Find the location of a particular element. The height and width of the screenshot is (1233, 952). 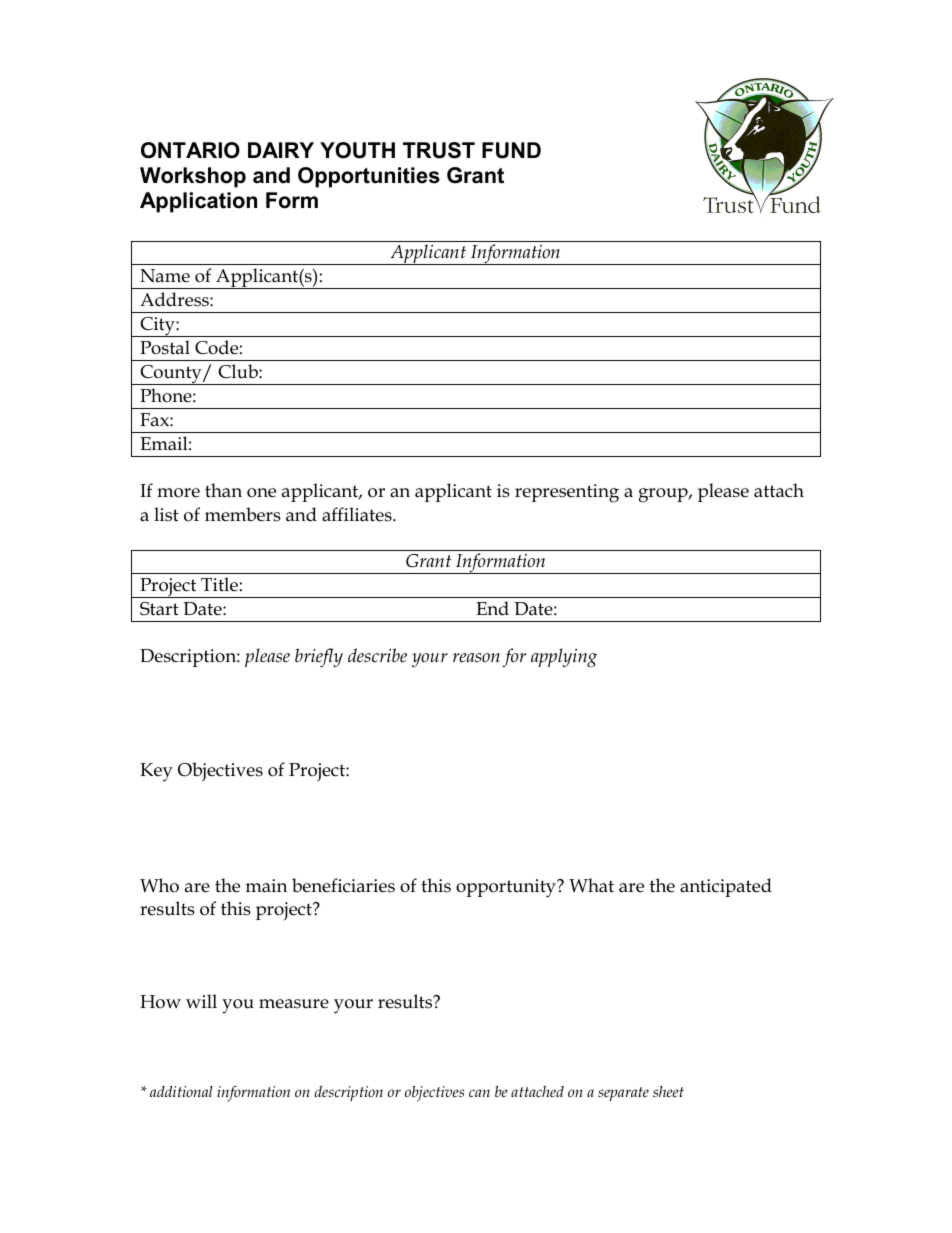

Postal is located at coordinates (165, 347).
